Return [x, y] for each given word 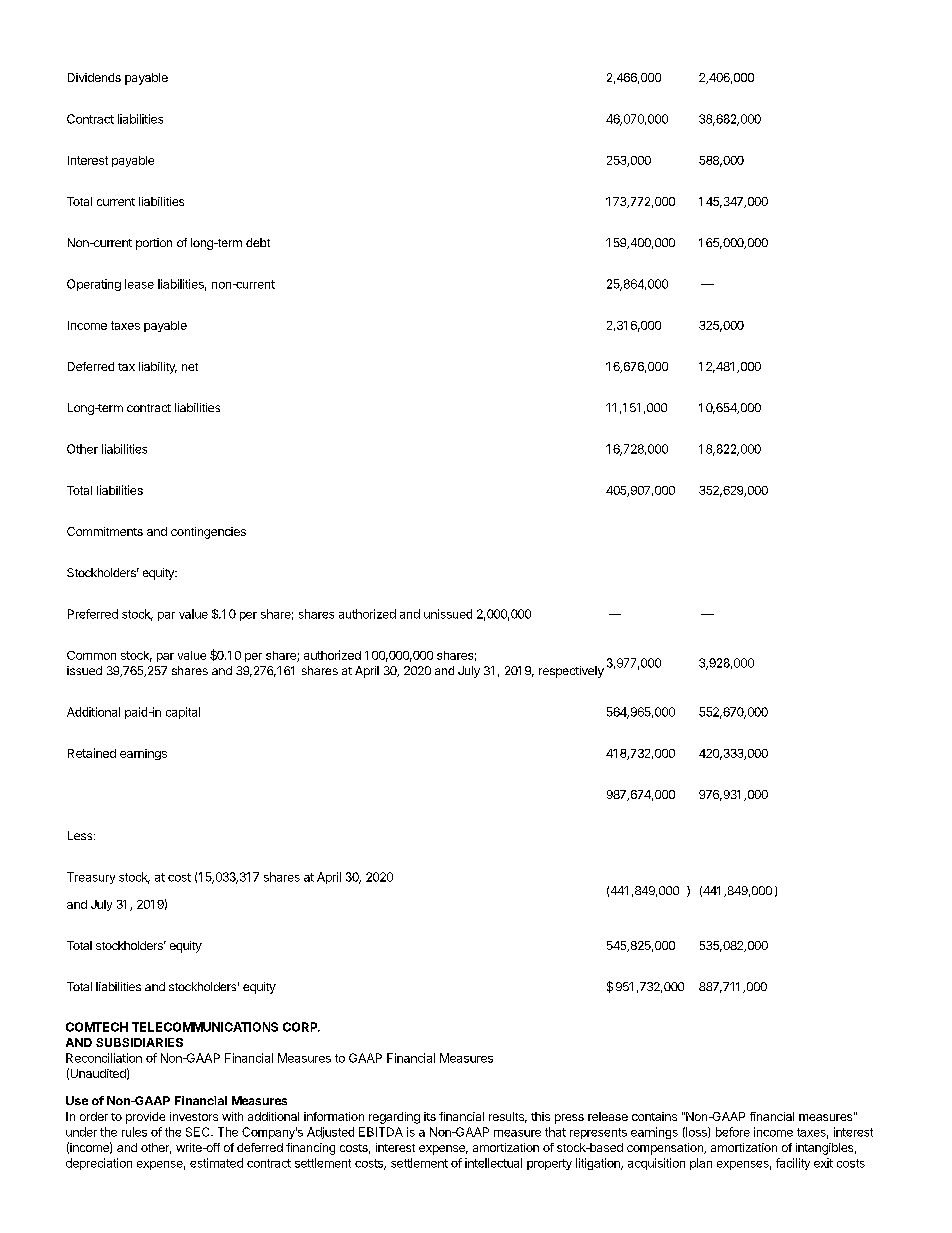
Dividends [94, 77]
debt [258, 242]
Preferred [93, 614]
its [430, 1116]
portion [154, 244]
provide [145, 1118]
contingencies [208, 533]
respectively [571, 672]
